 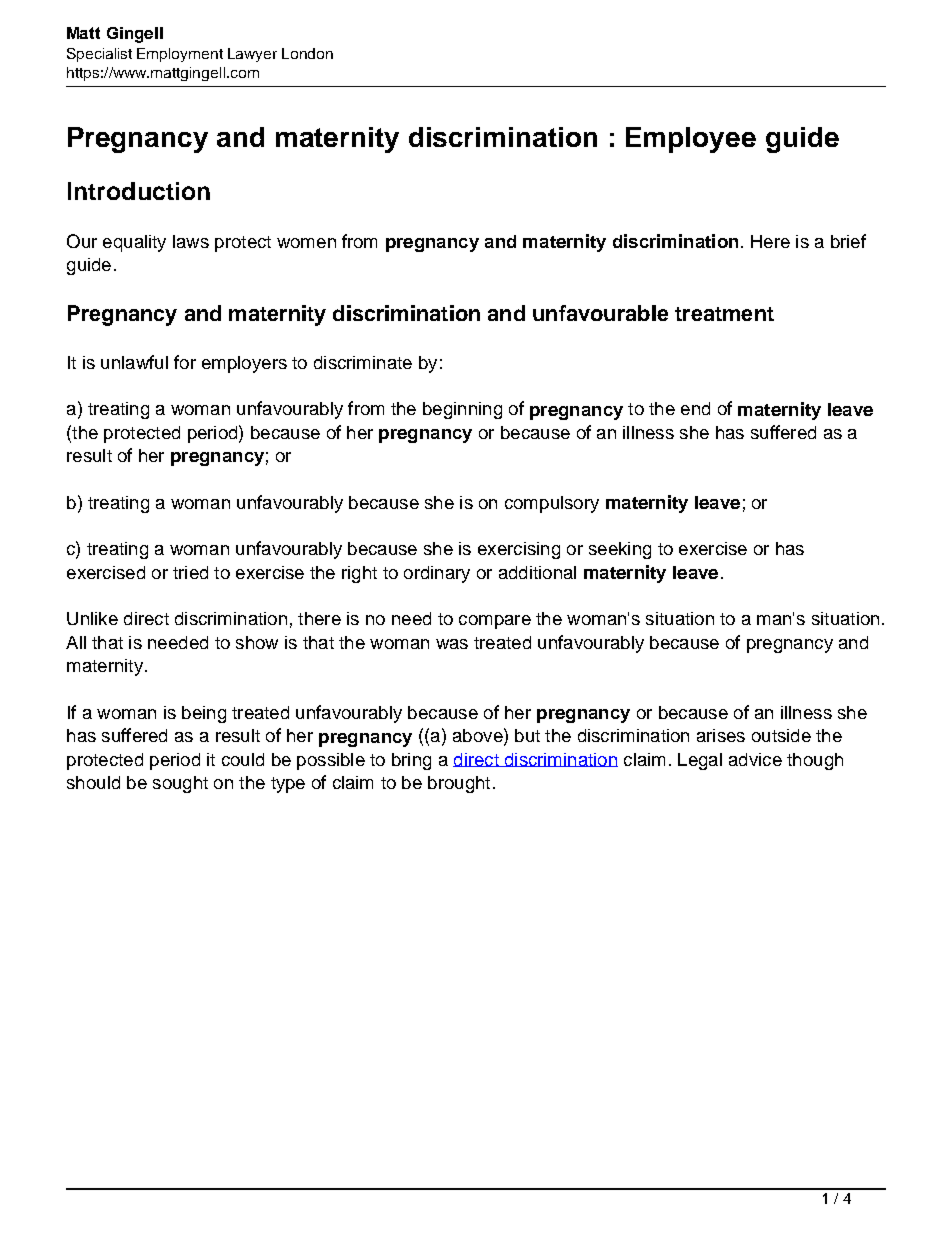 What do you see at coordinates (185, 362) in the page?
I see `for` at bounding box center [185, 362].
